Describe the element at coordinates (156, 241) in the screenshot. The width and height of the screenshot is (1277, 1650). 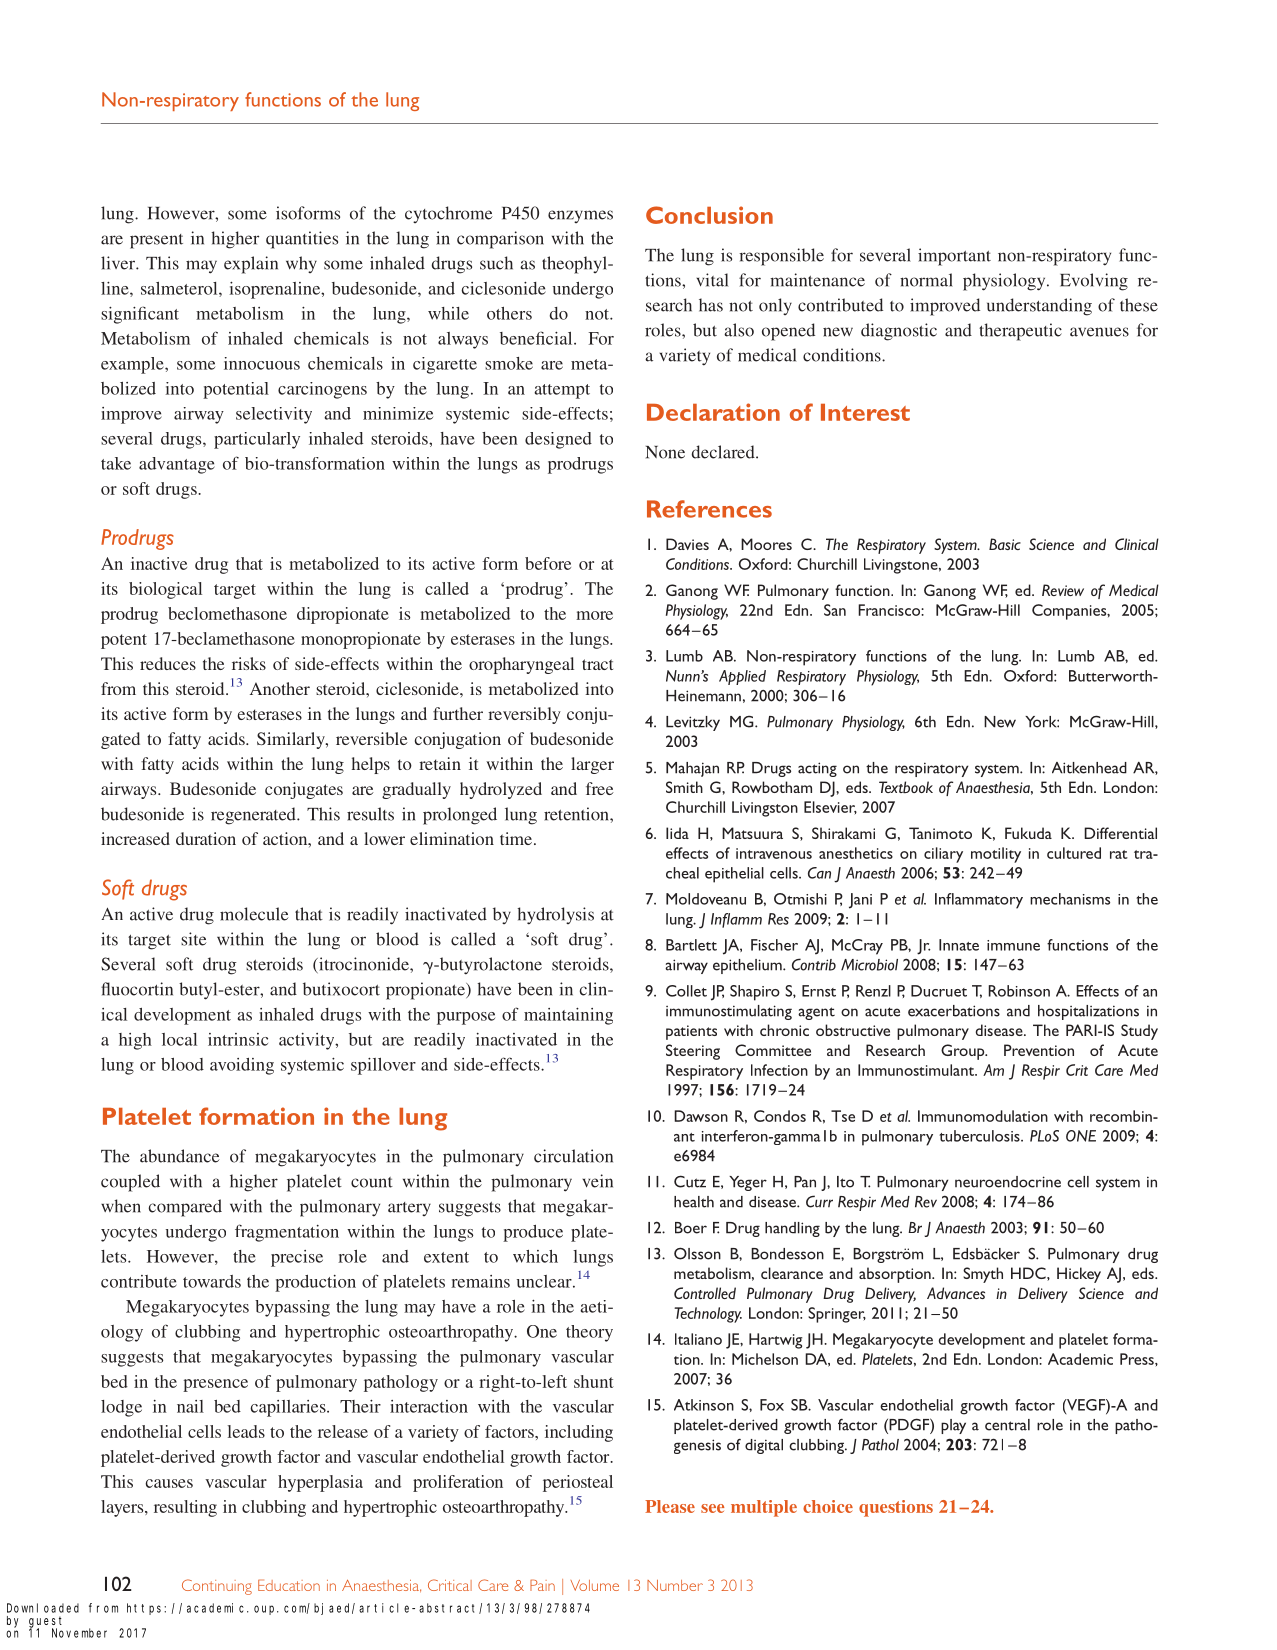
I see `present` at that location.
